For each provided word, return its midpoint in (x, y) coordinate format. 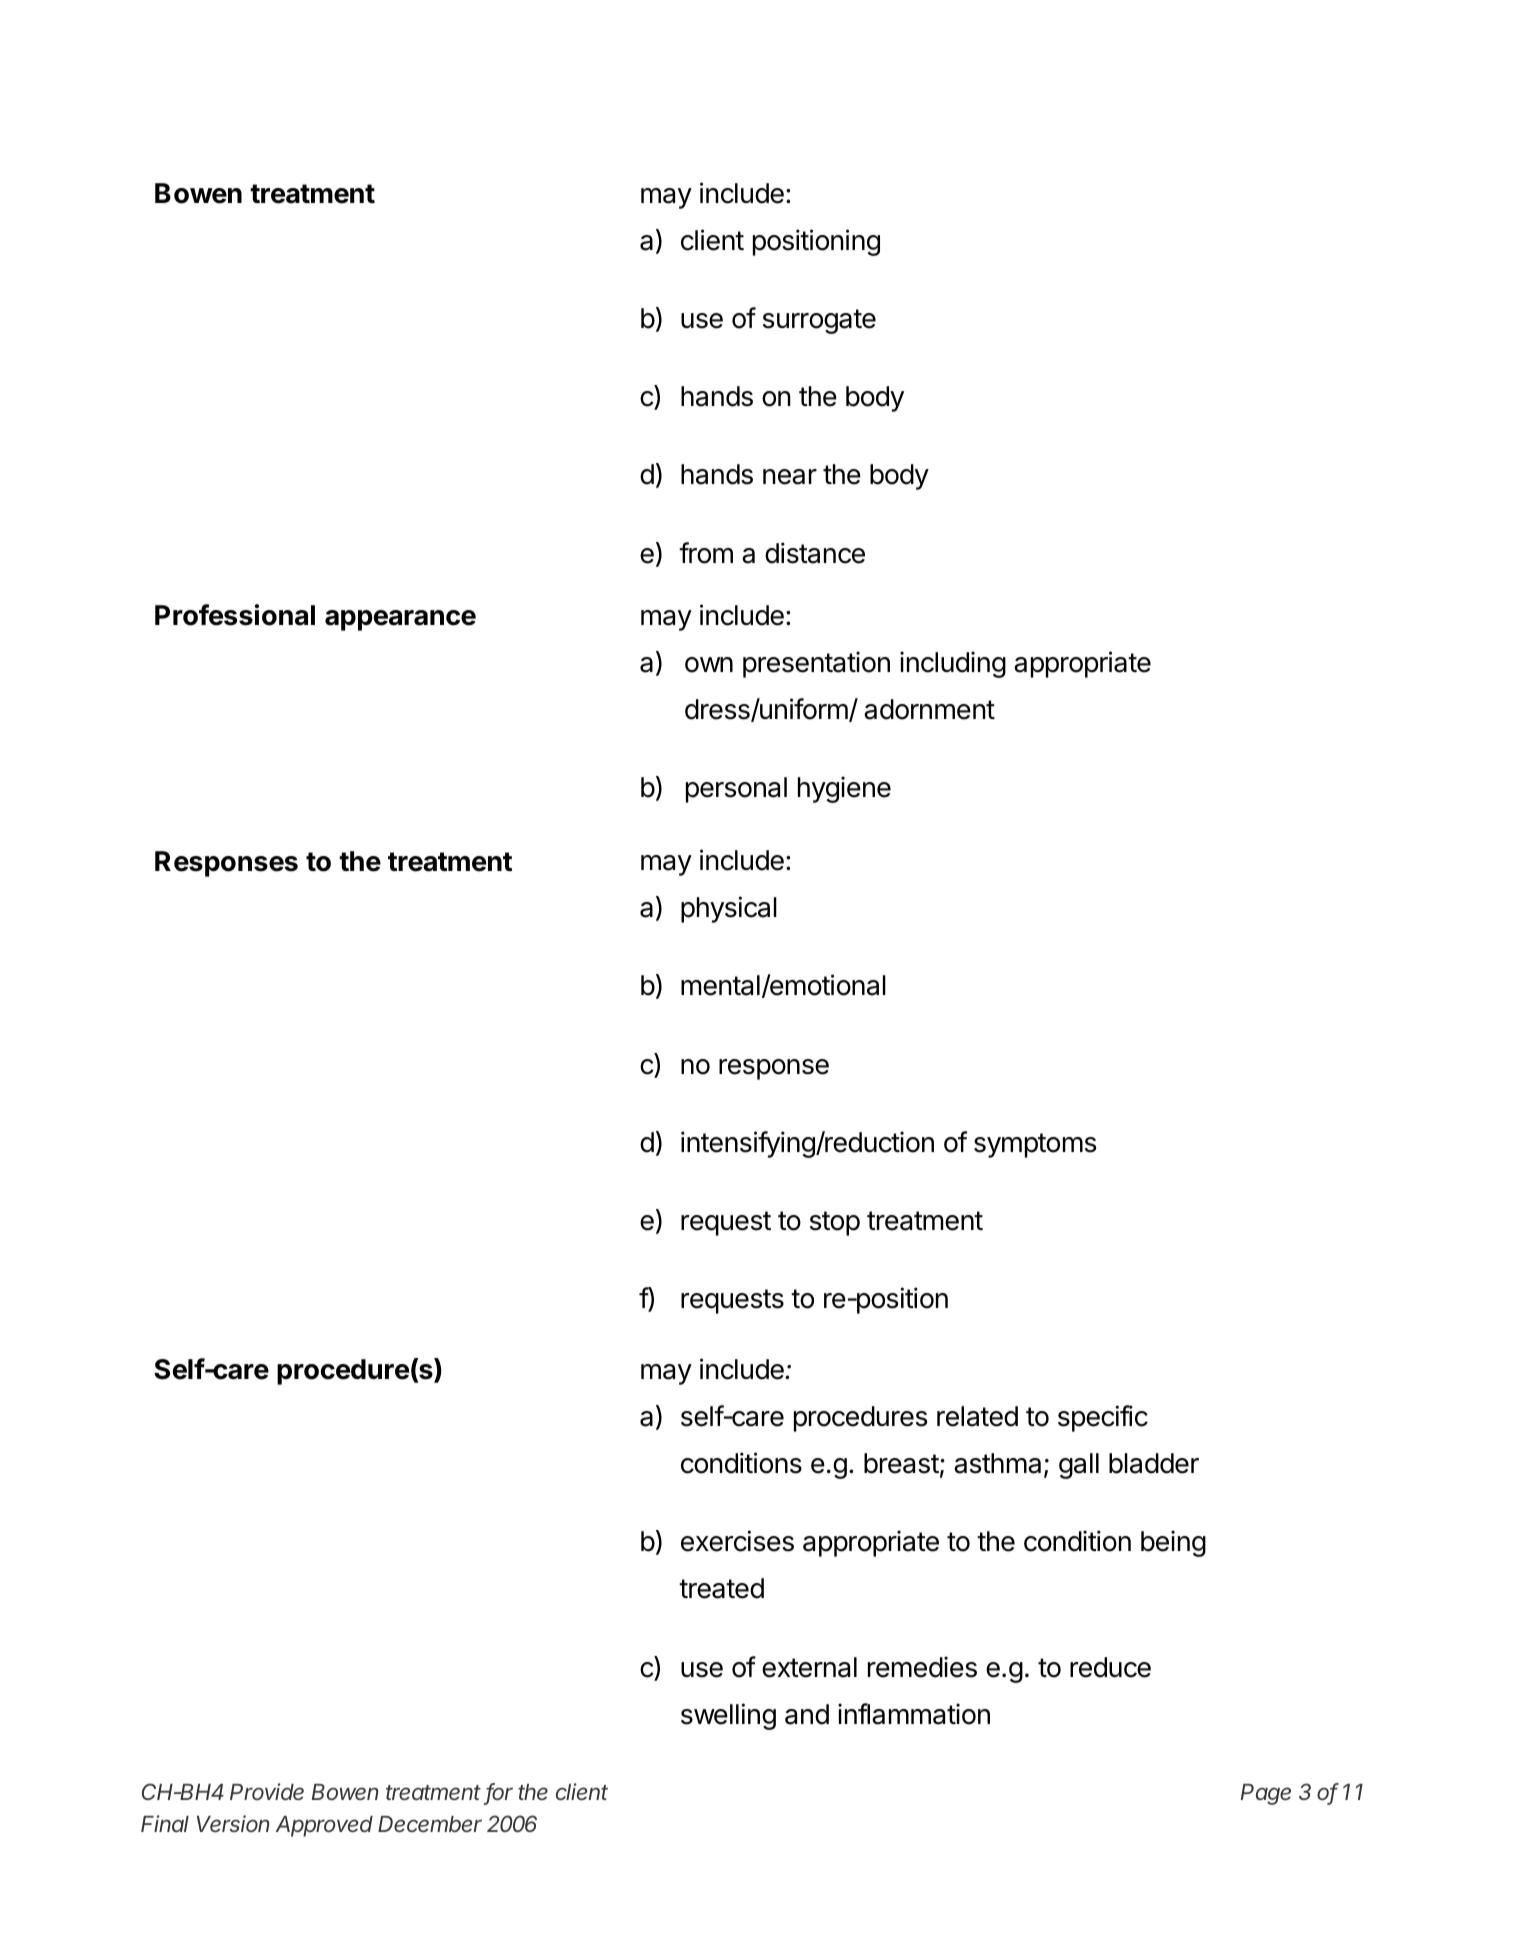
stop (835, 1223)
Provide (267, 1791)
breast (901, 1463)
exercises (737, 1541)
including (953, 664)
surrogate (819, 321)
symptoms (1035, 1145)
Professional (235, 615)
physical (729, 909)
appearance (400, 620)
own (709, 665)
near (790, 477)
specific (1103, 1418)
